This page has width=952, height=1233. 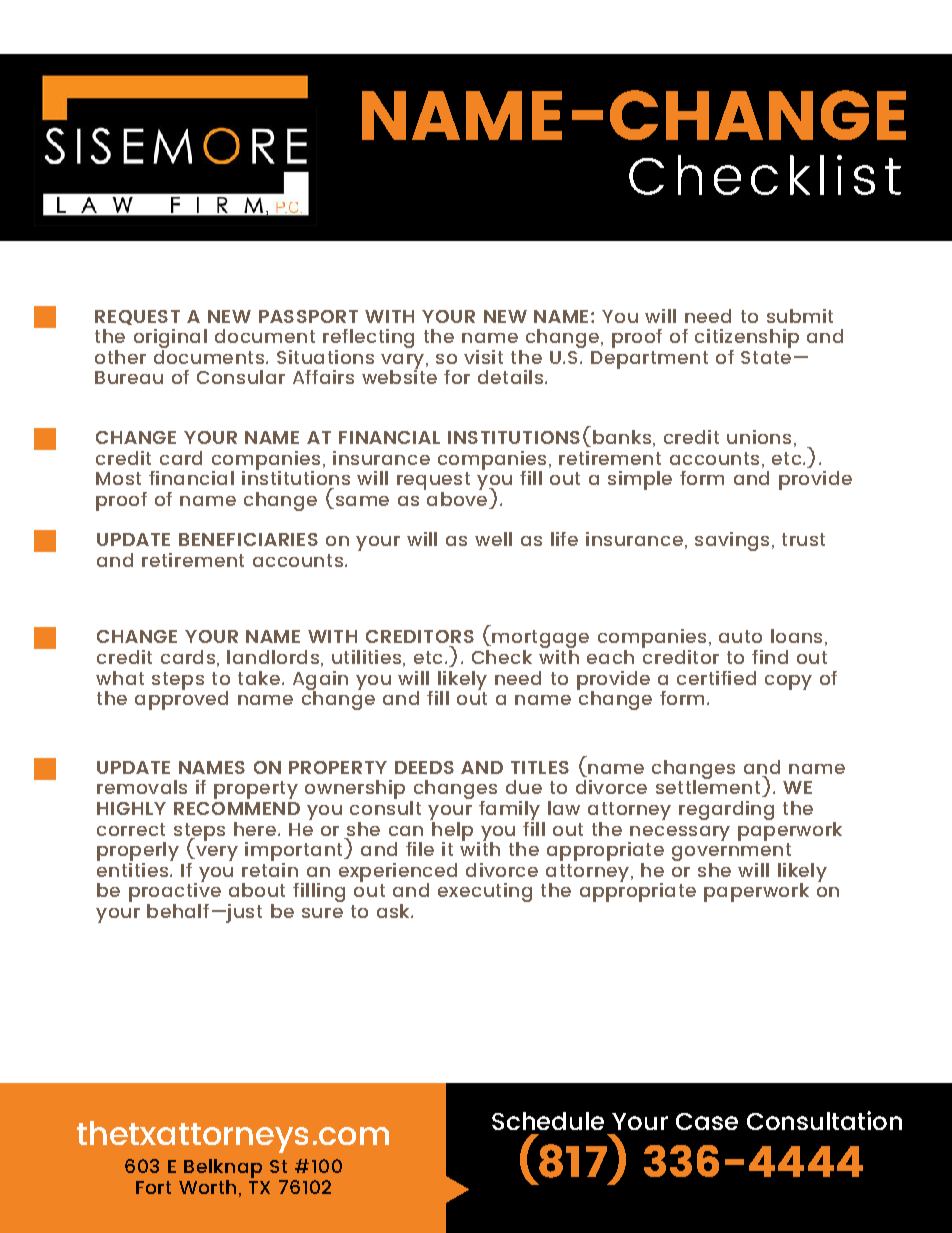 What do you see at coordinates (216, 853) in the page?
I see `very` at bounding box center [216, 853].
